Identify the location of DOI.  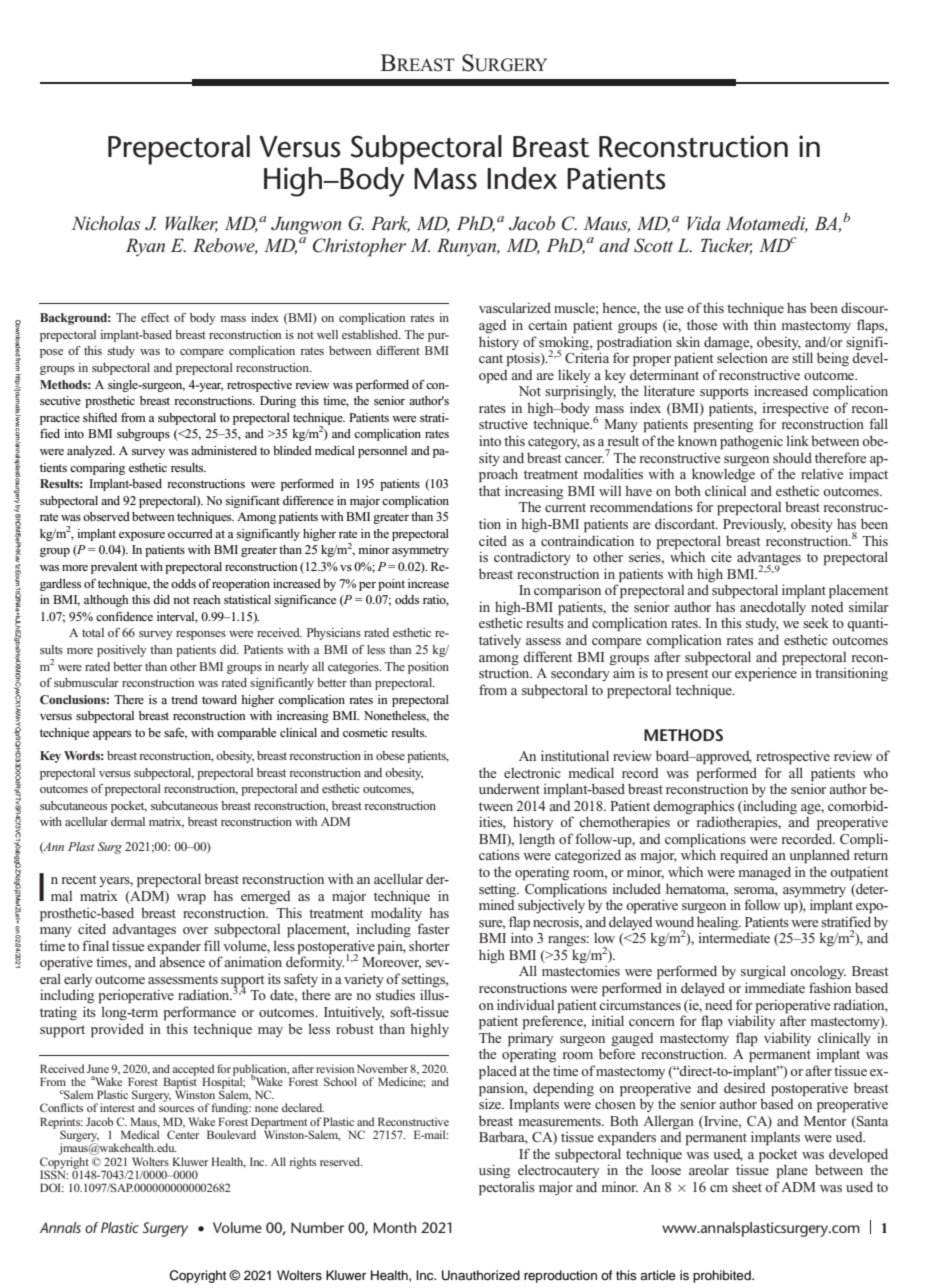
(52, 1187).
